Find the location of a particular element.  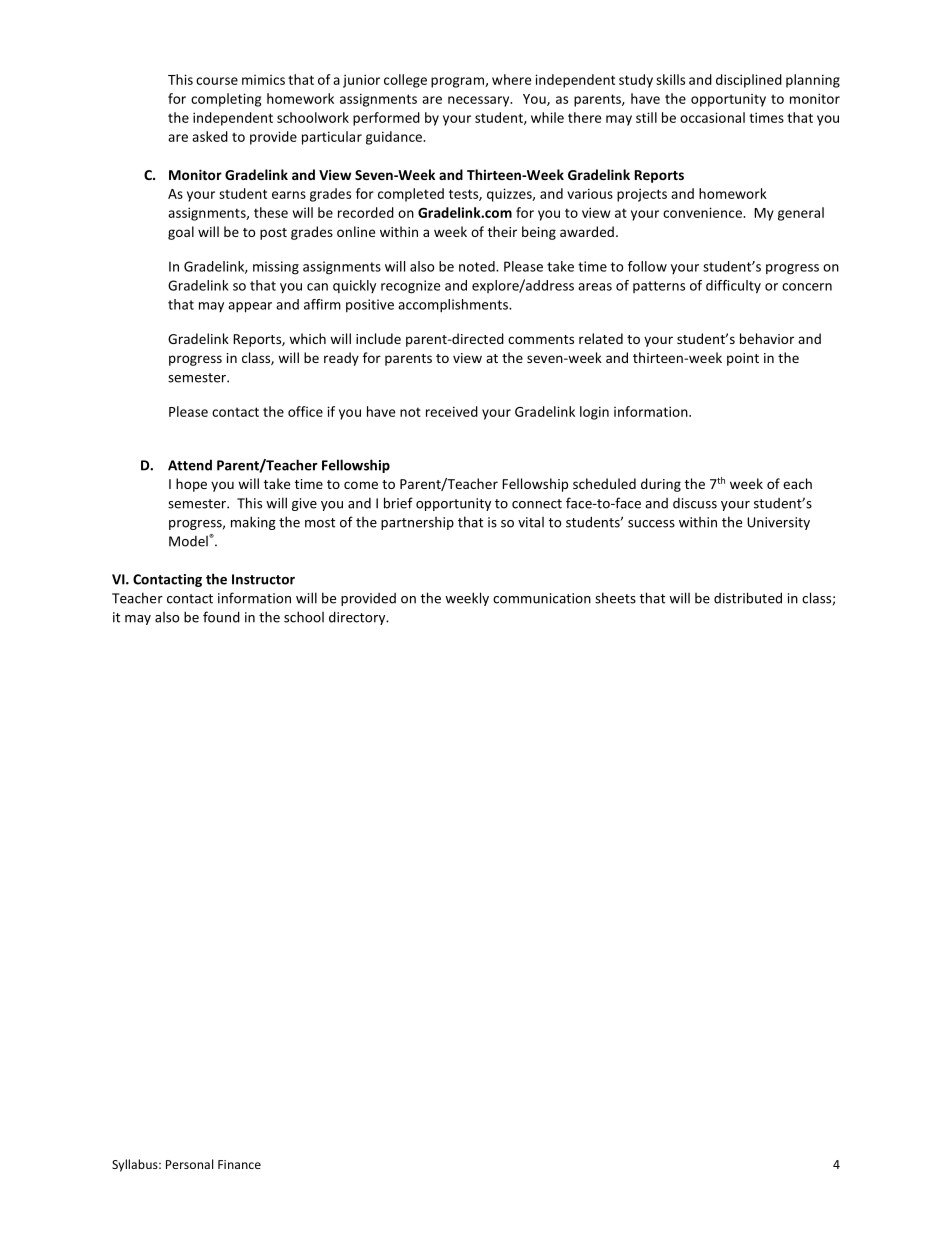

University is located at coordinates (778, 523).
